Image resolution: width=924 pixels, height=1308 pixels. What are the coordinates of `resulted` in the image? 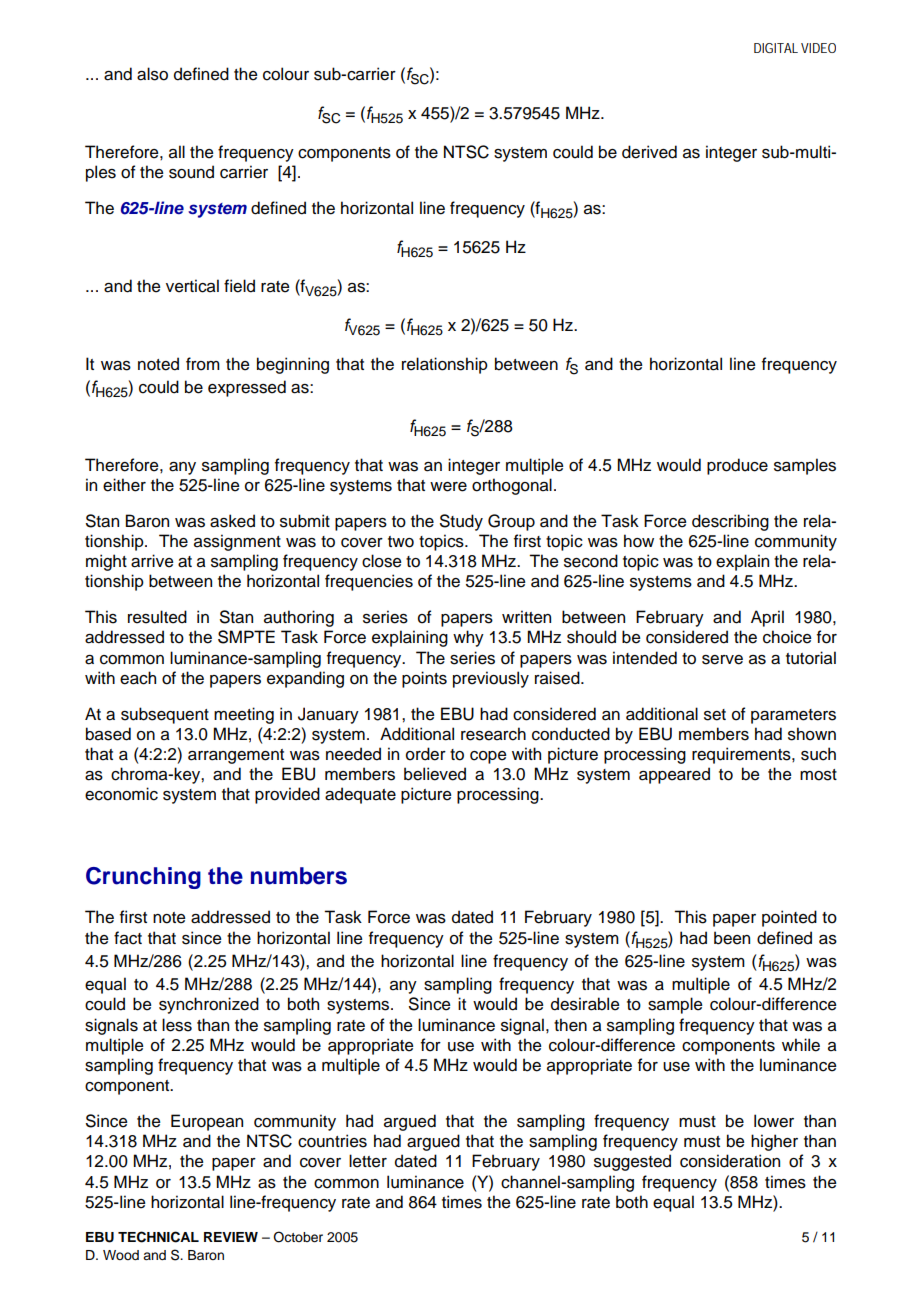 It's located at (157, 617).
